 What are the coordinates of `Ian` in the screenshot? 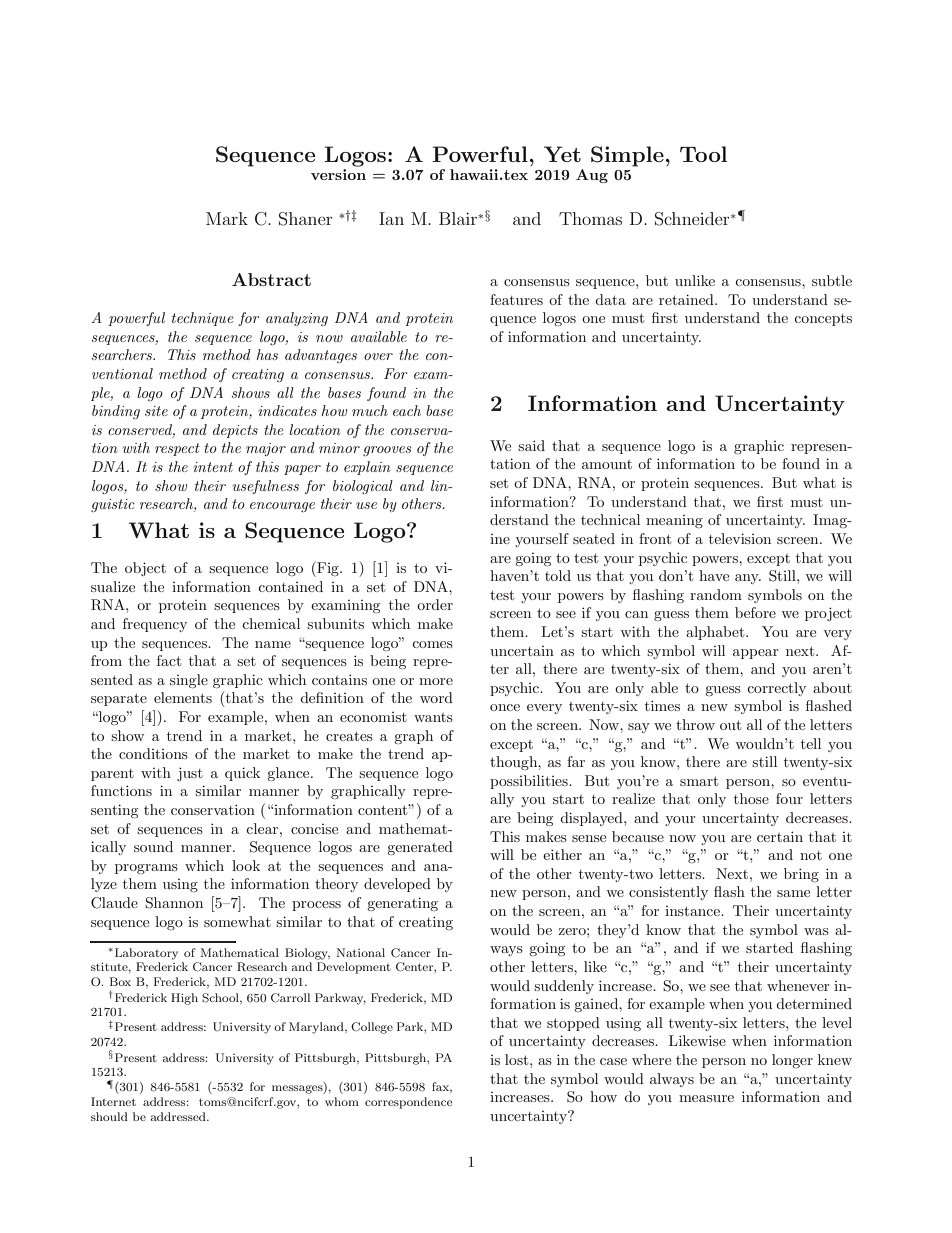 It's located at (391, 218).
